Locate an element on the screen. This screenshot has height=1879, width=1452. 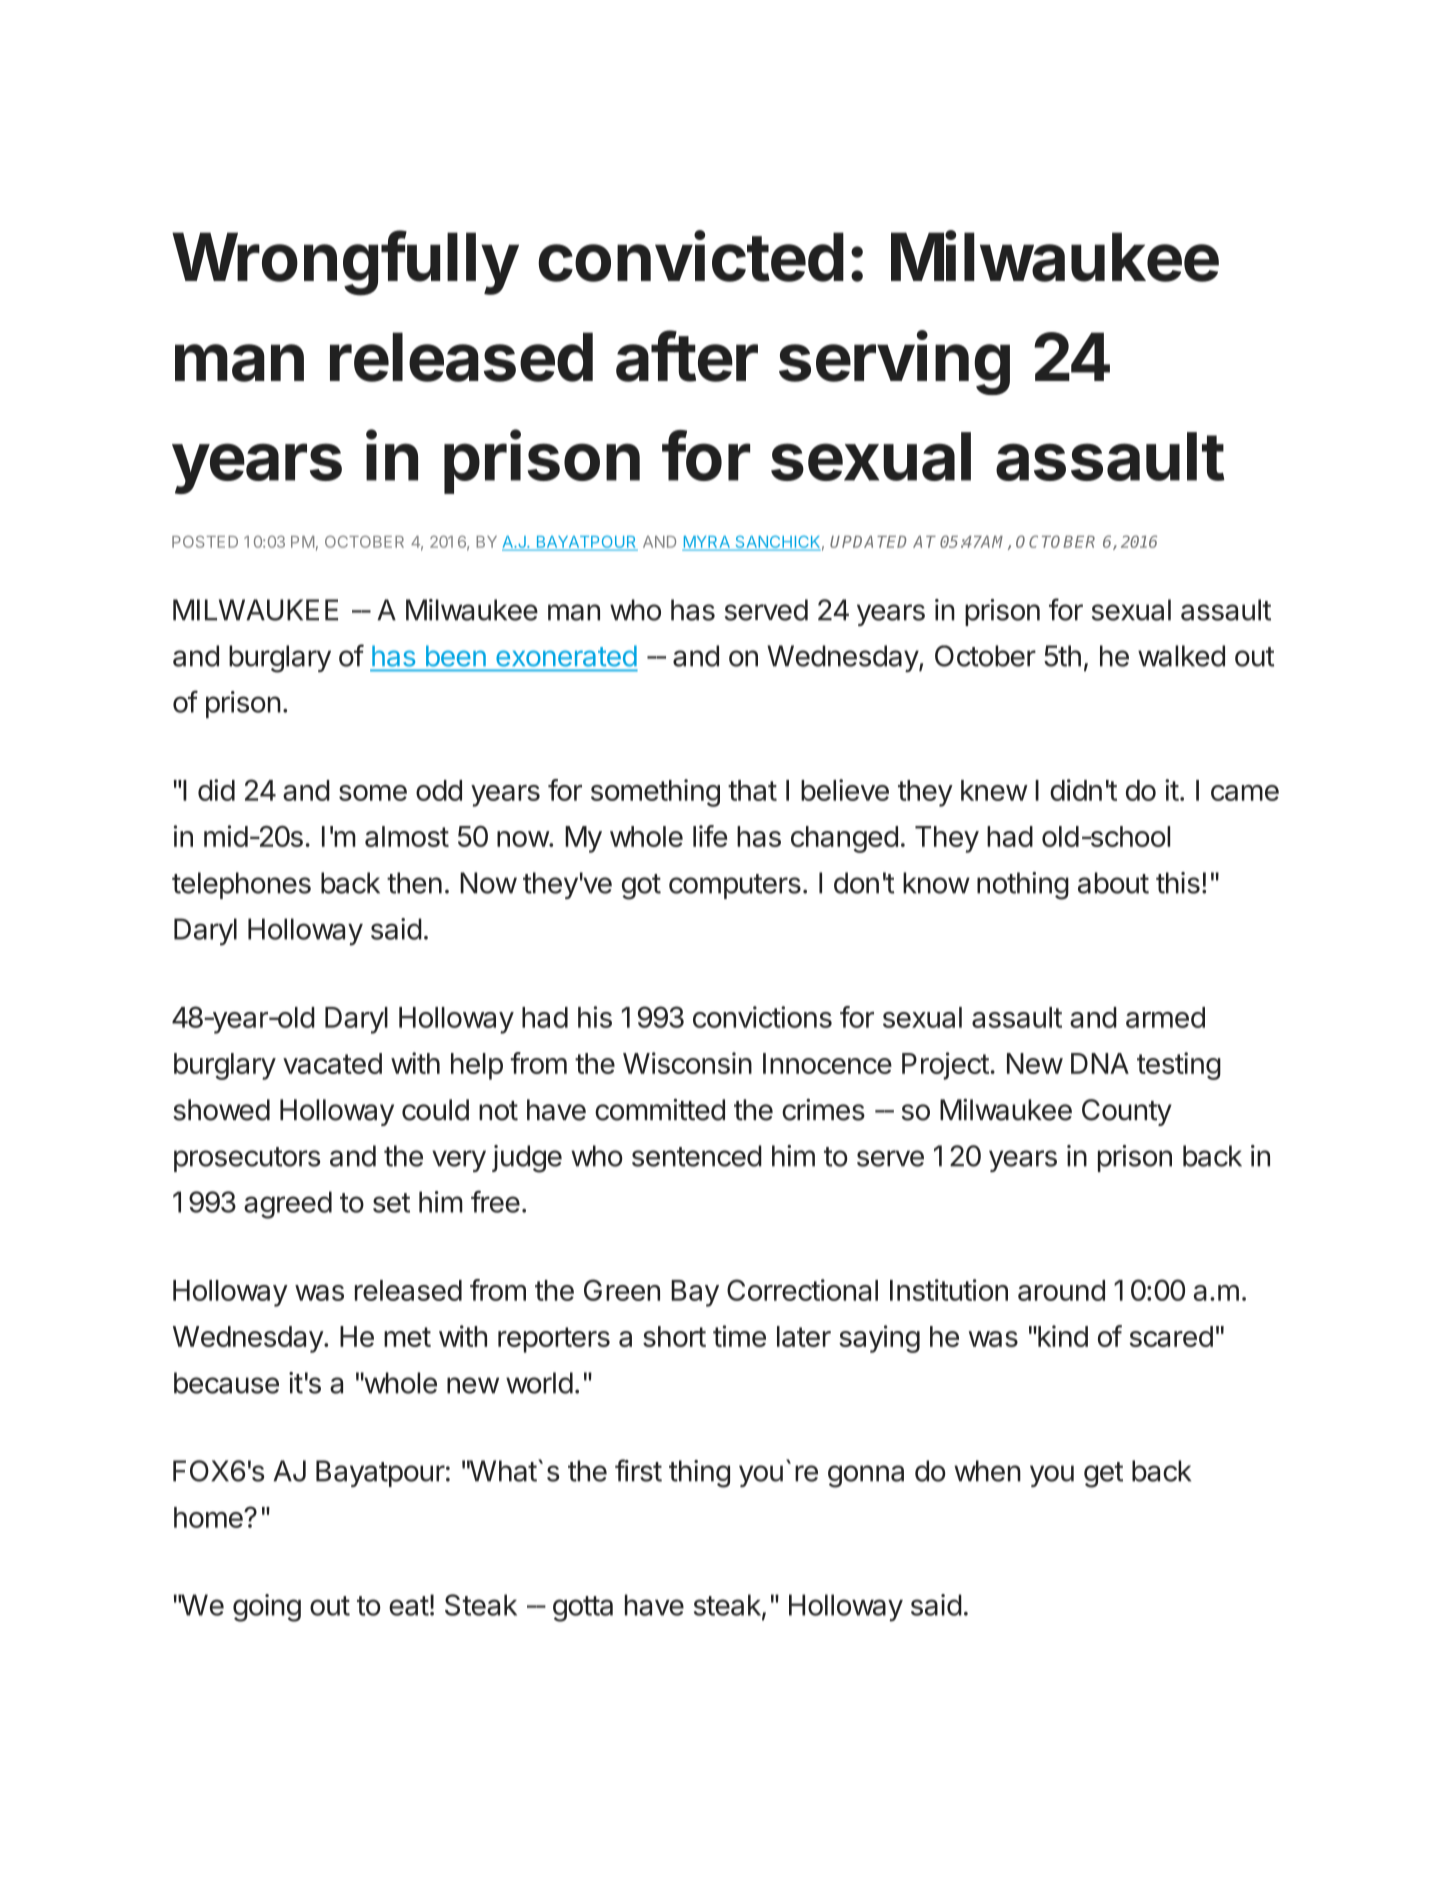
walked is located at coordinates (1181, 656).
